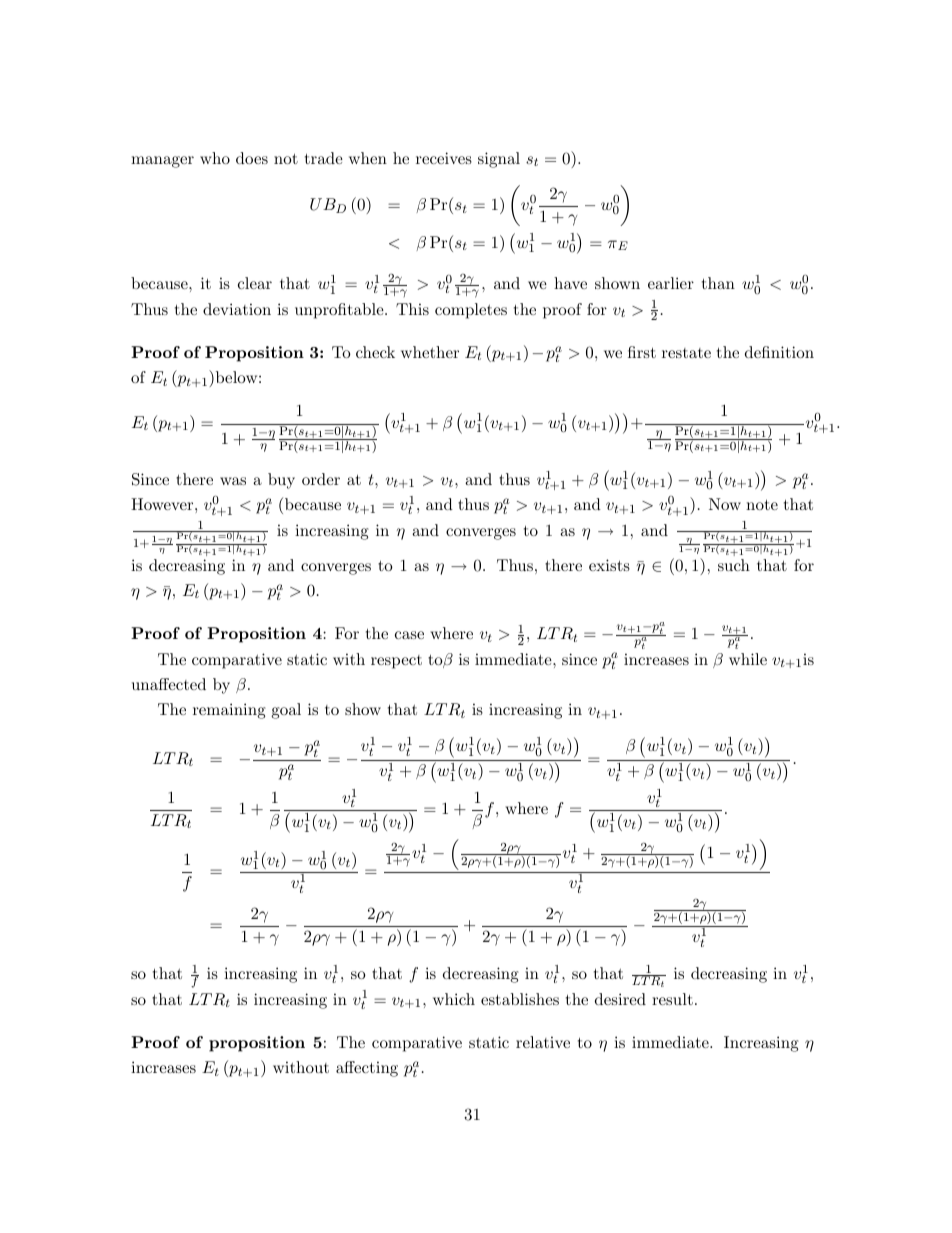 Image resolution: width=952 pixels, height=1233 pixels. I want to click on restate, so click(686, 353).
